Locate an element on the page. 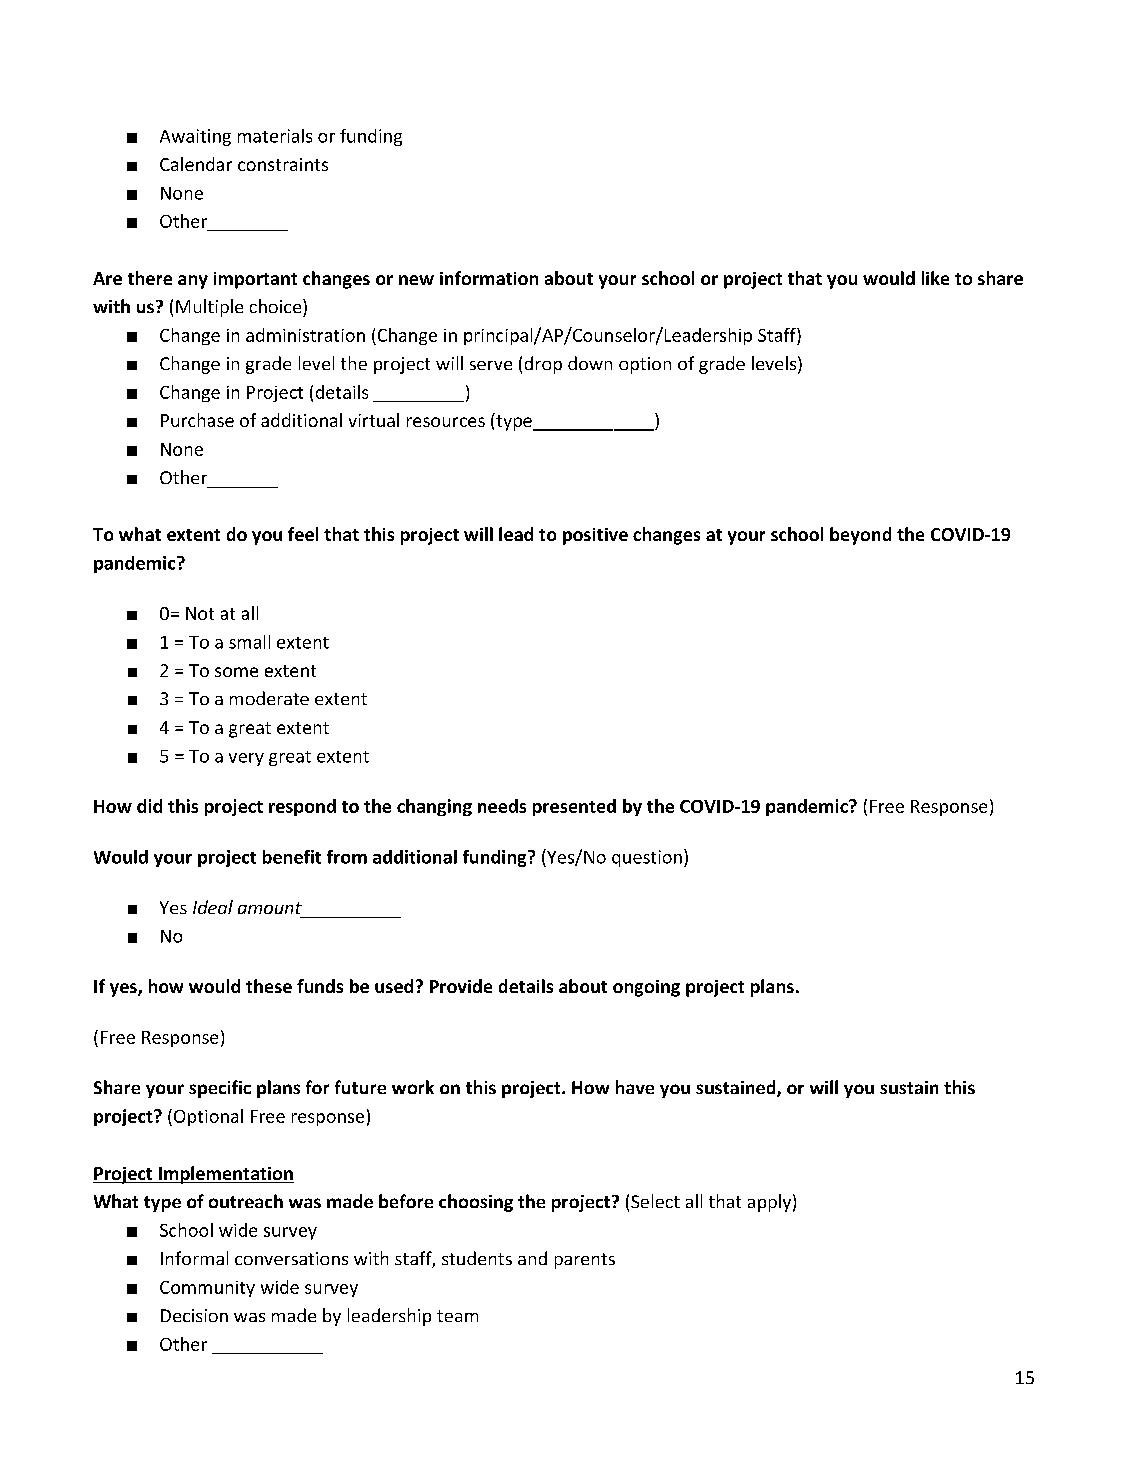 Image resolution: width=1128 pixels, height=1460 pixels. resources is located at coordinates (446, 422).
